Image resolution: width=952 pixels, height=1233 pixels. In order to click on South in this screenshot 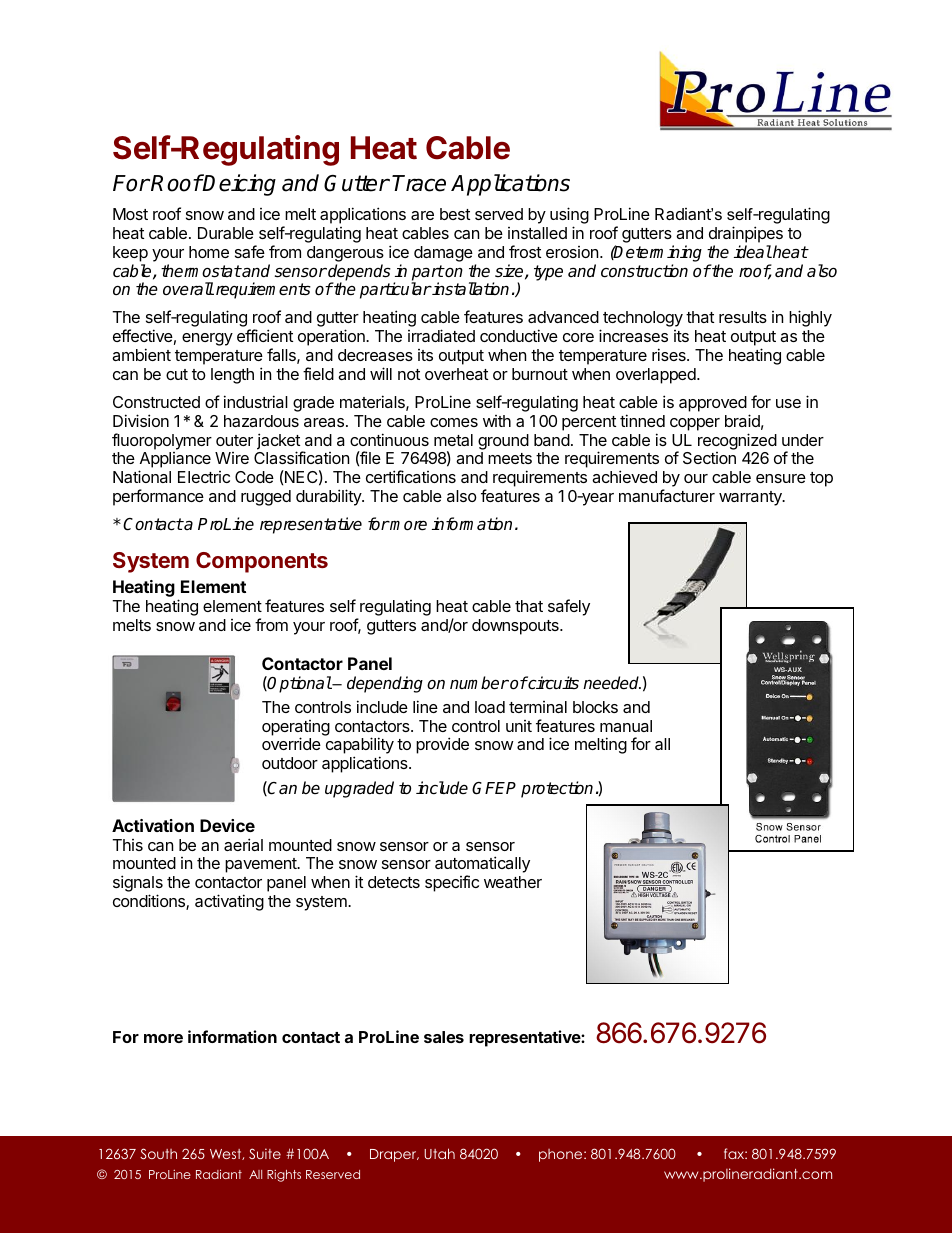, I will do `click(158, 1153)`.
